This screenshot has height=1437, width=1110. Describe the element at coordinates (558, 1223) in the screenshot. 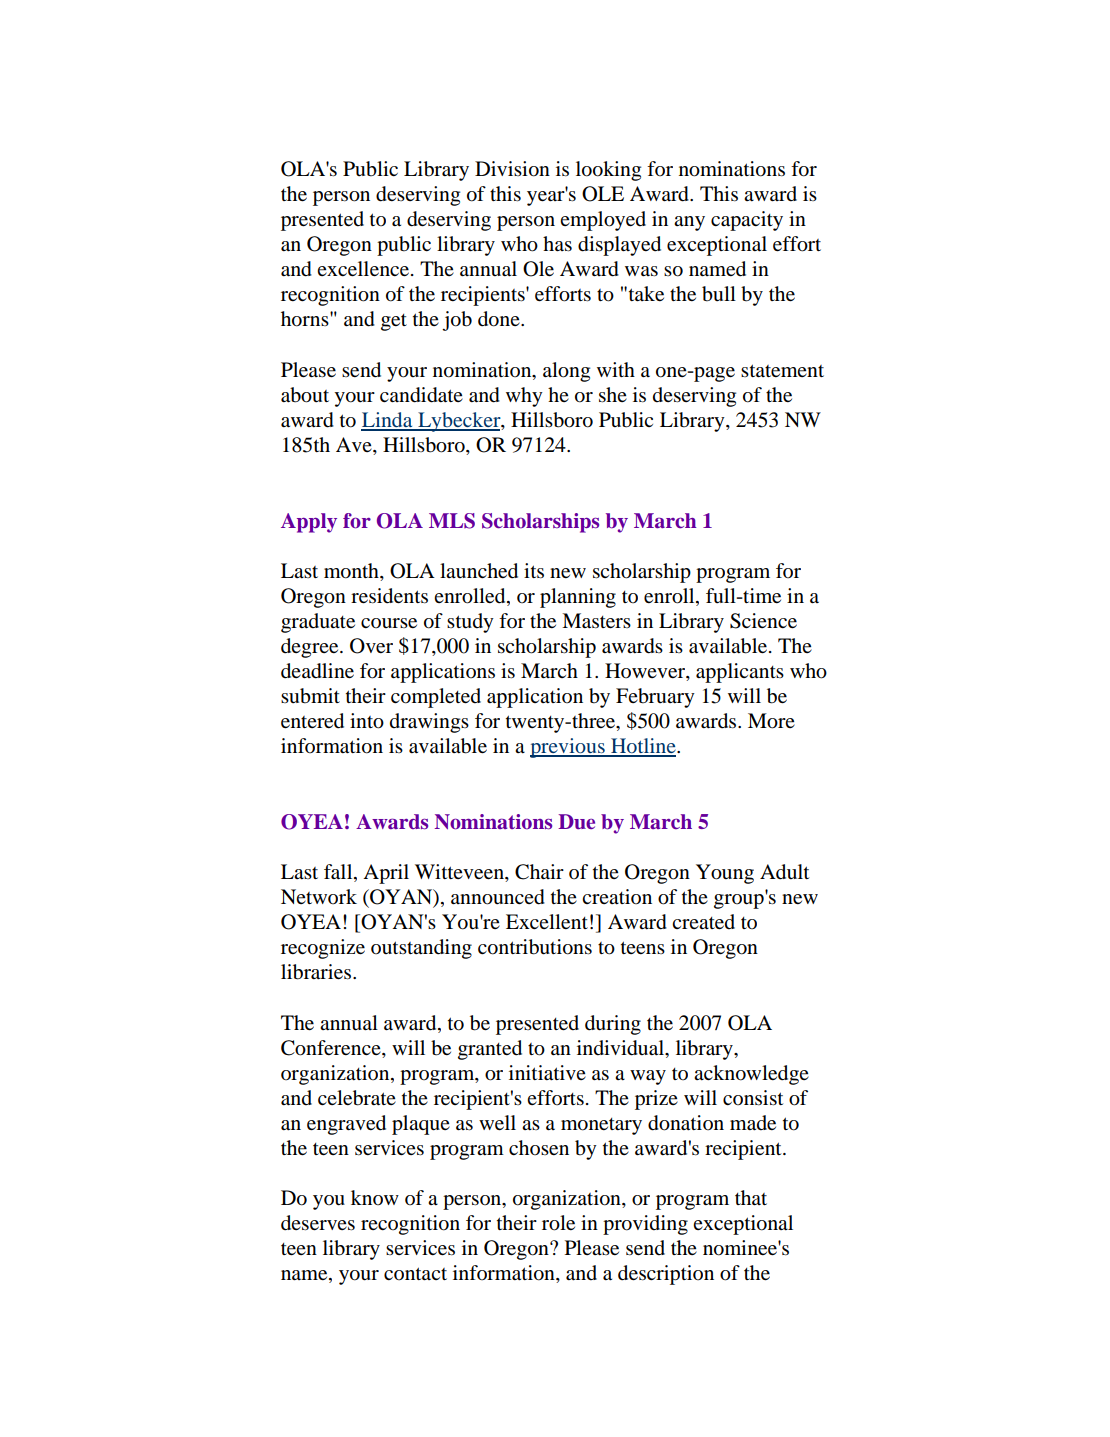

I see `role` at that location.
